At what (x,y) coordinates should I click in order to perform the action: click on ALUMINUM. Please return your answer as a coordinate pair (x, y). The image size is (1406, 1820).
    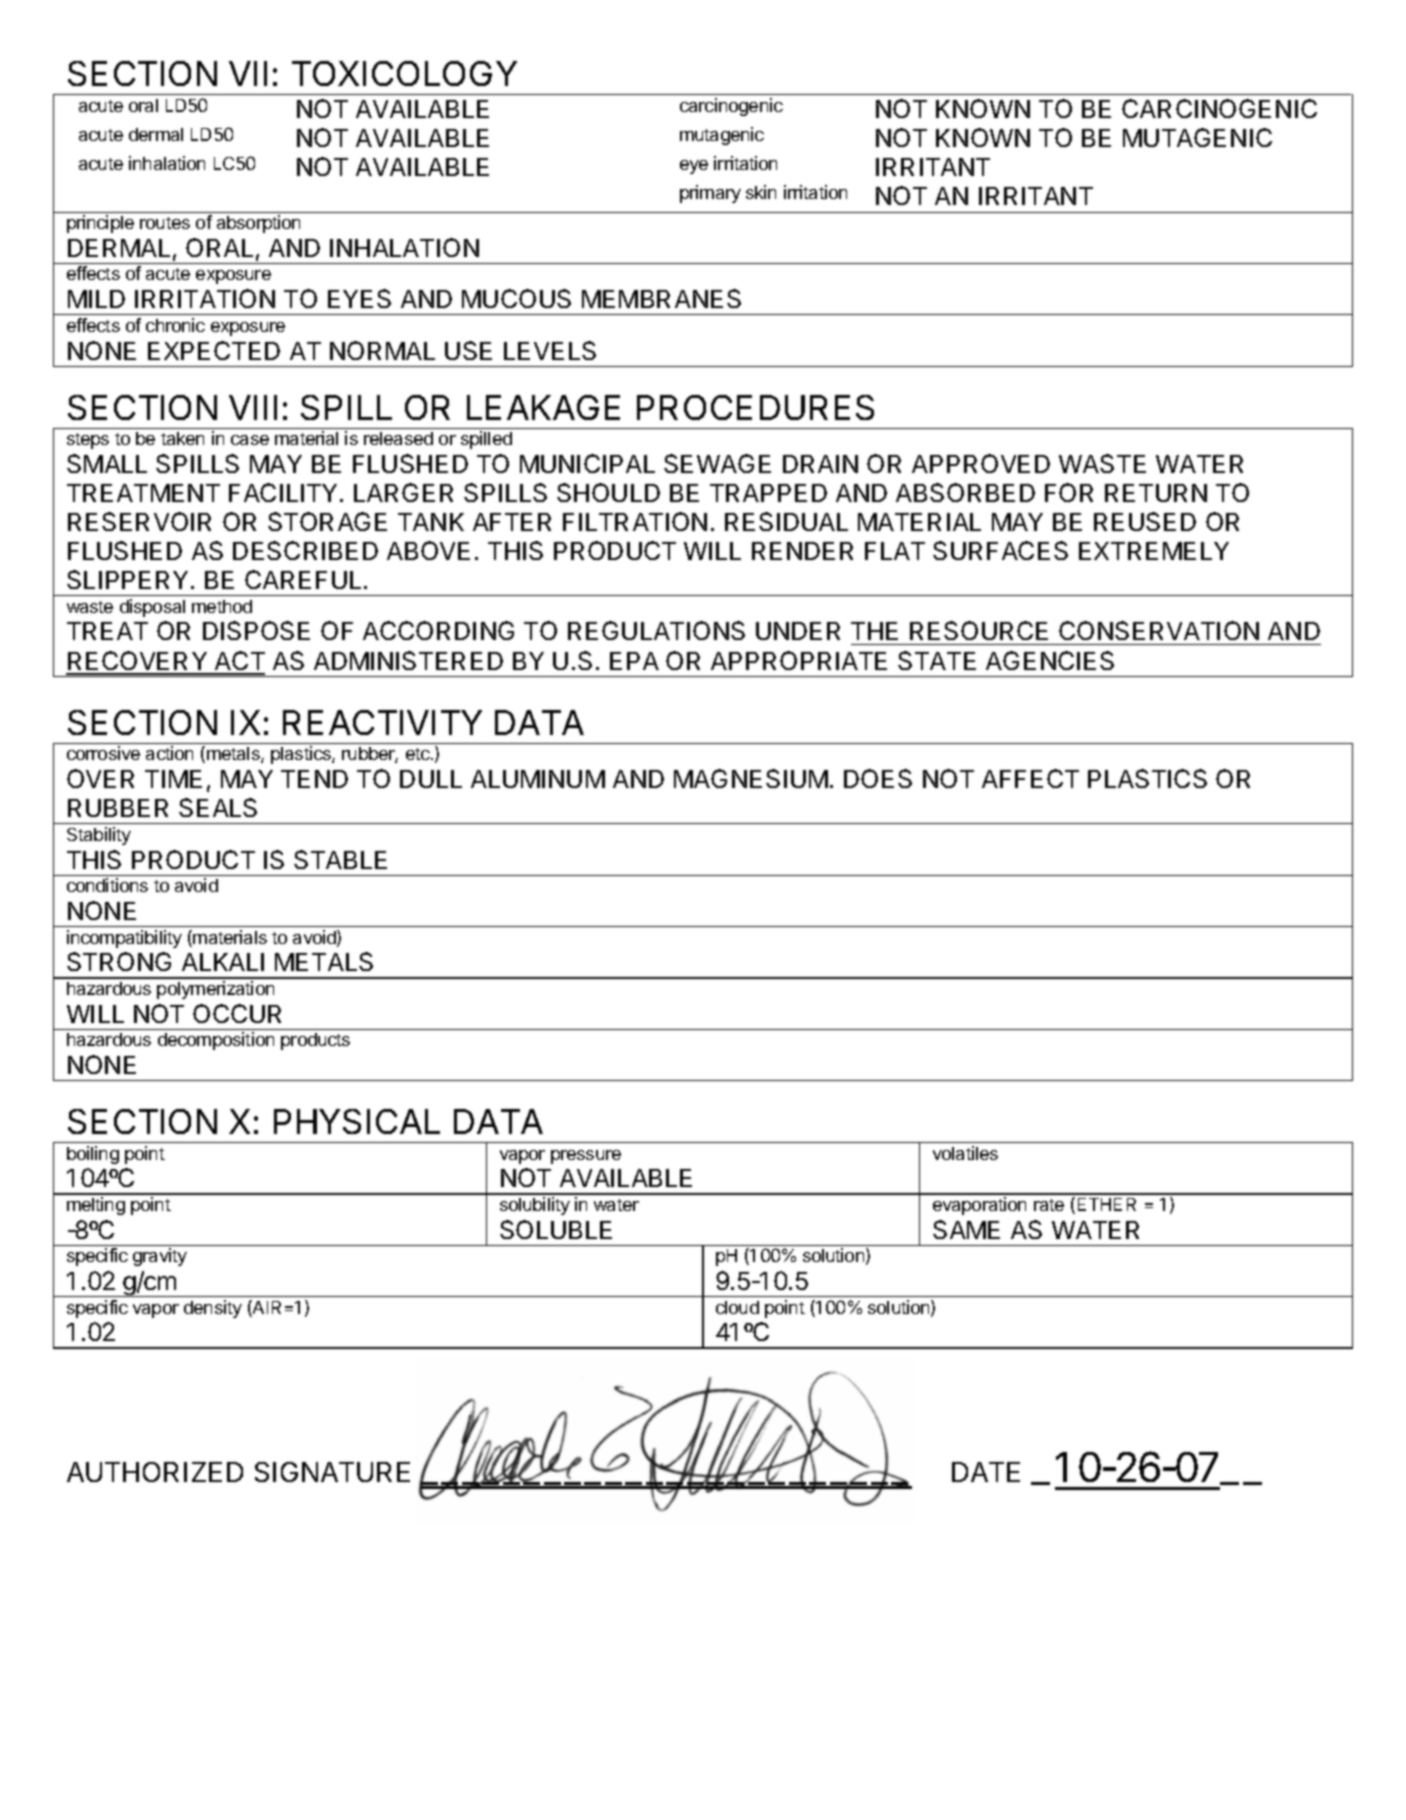
    Looking at the image, I should click on (538, 779).
